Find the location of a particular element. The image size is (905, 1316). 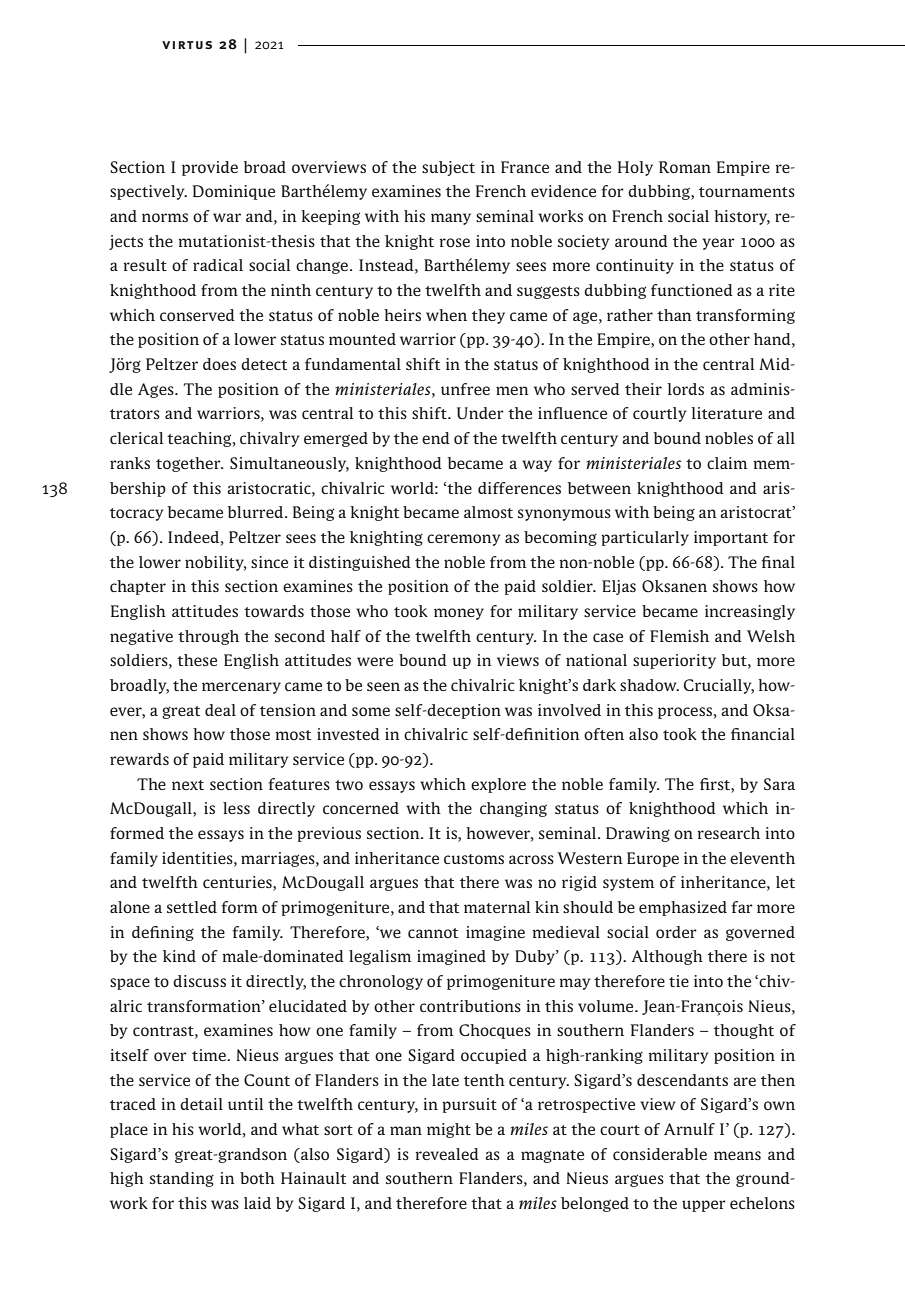

revealed is located at coordinates (447, 1154).
